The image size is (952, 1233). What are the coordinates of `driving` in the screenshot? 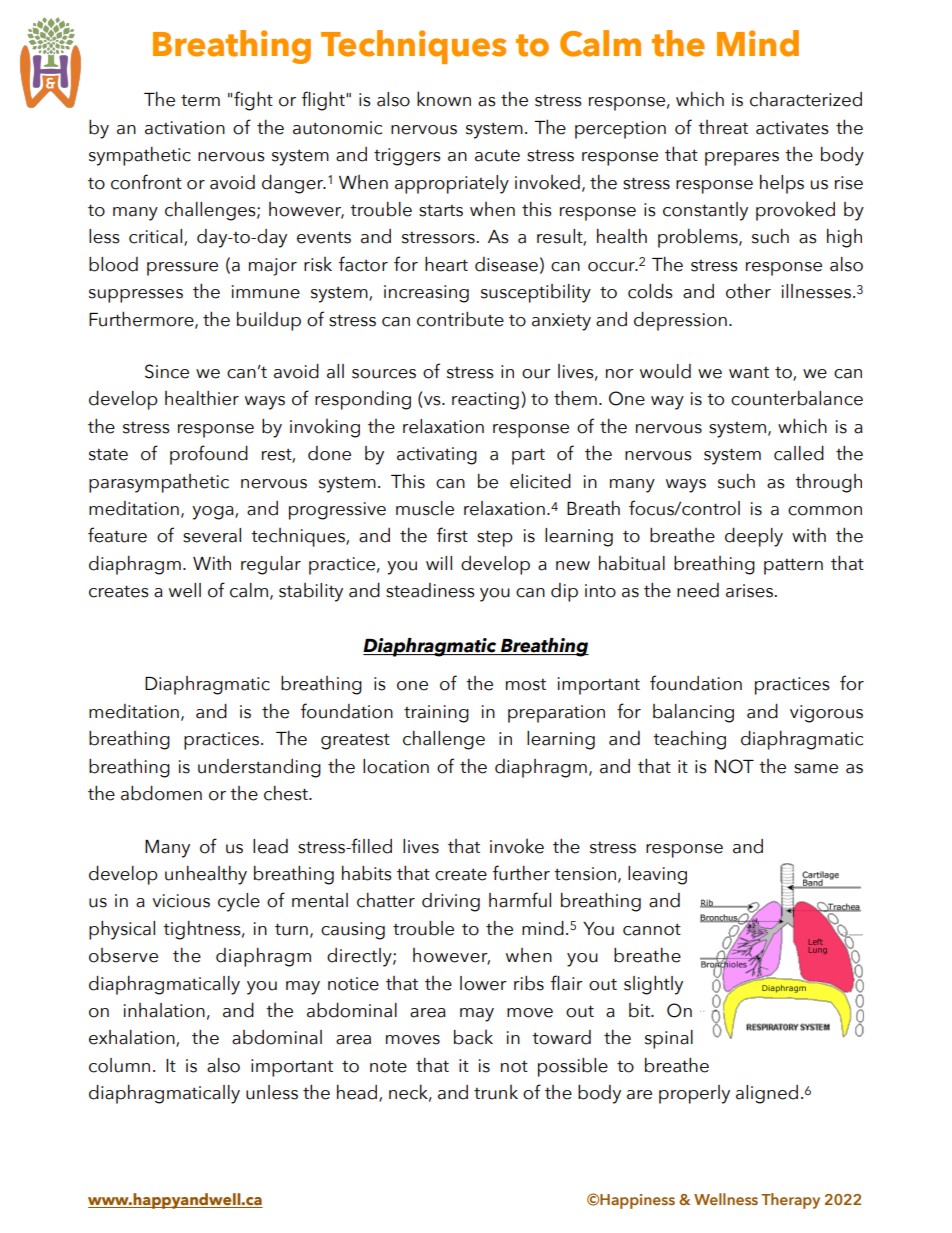 It's located at (451, 902).
